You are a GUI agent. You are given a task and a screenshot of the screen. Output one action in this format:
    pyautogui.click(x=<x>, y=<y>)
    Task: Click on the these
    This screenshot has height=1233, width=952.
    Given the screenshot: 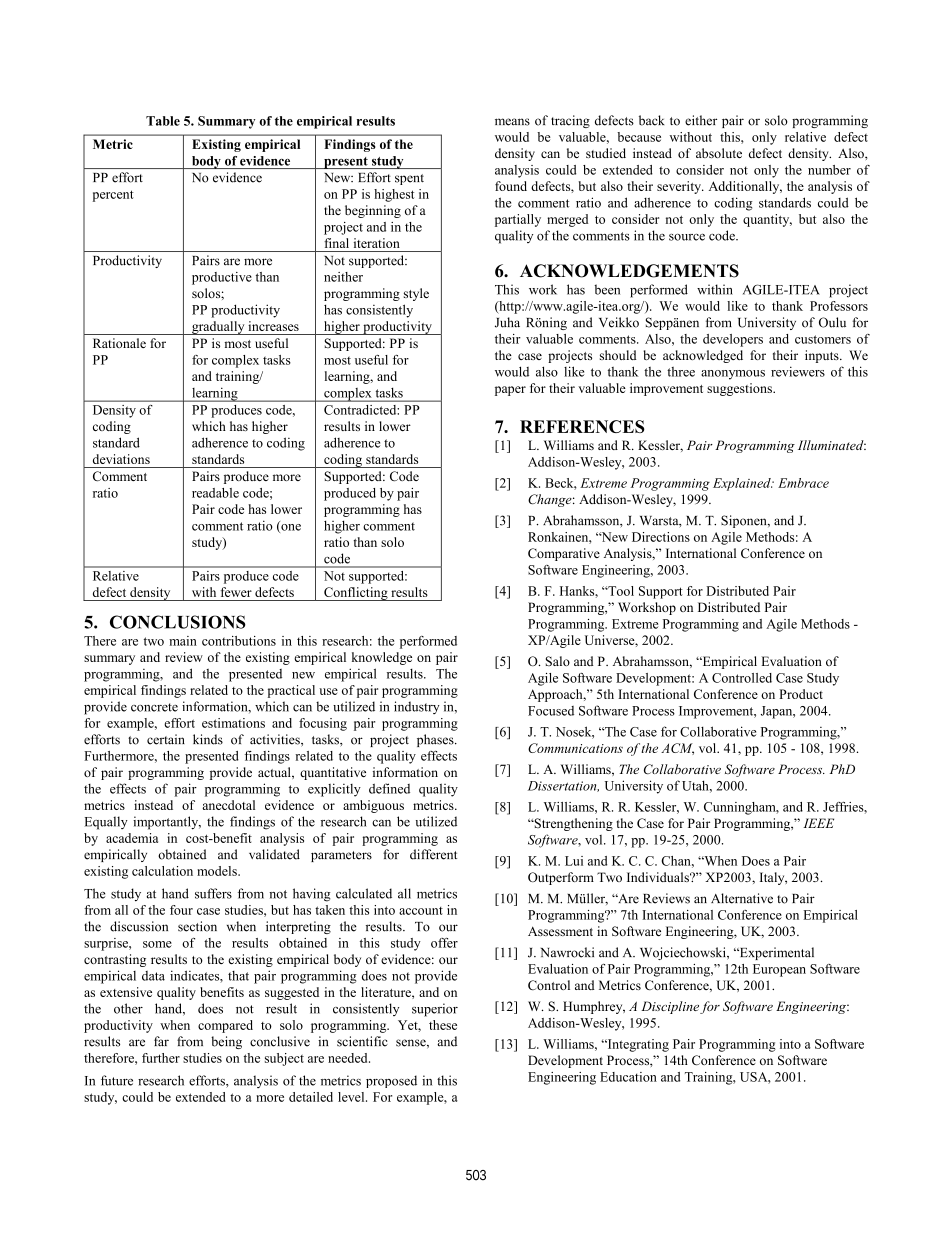 What is the action you would take?
    pyautogui.click(x=443, y=1025)
